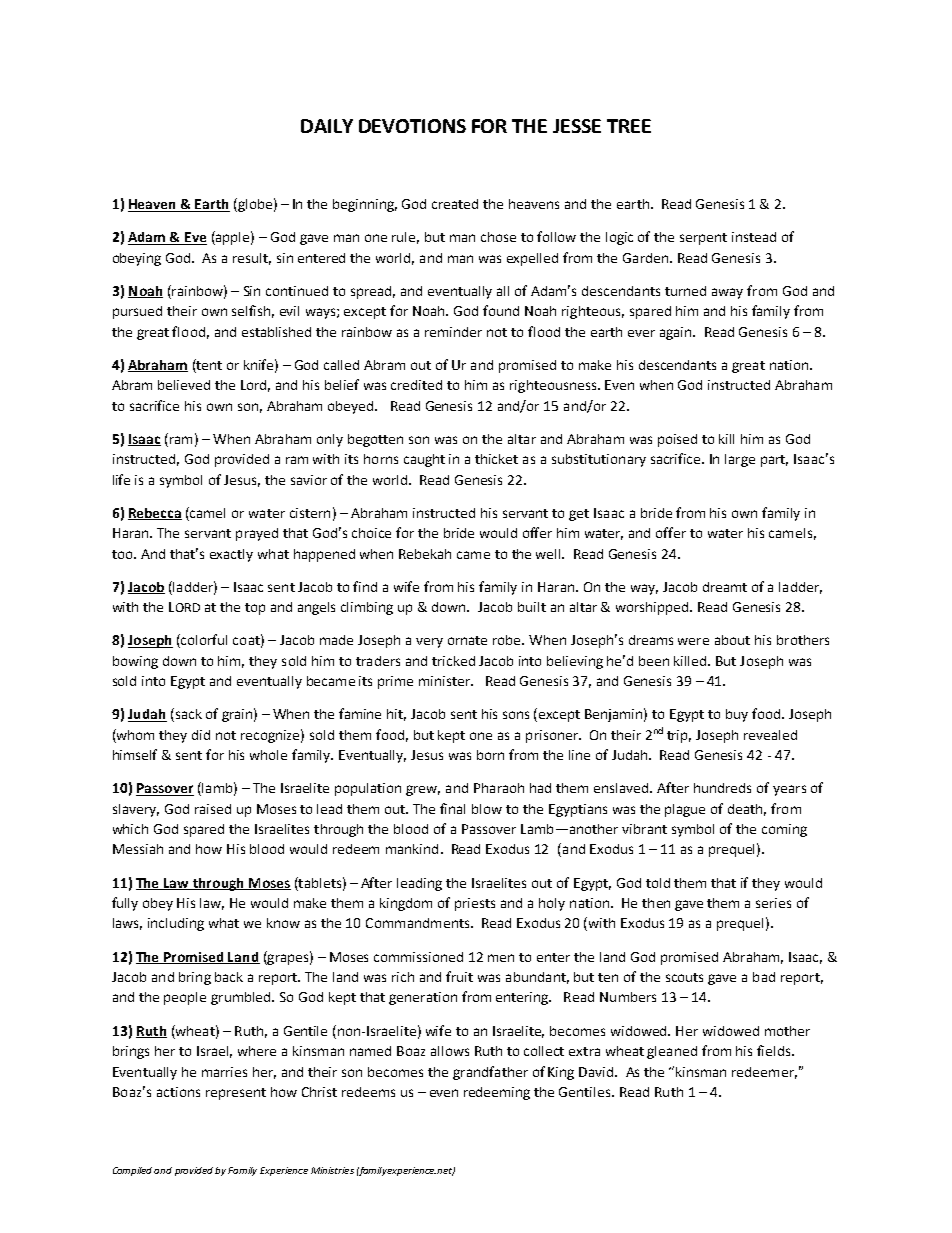 The image size is (952, 1233). I want to click on DAILY, so click(327, 126).
